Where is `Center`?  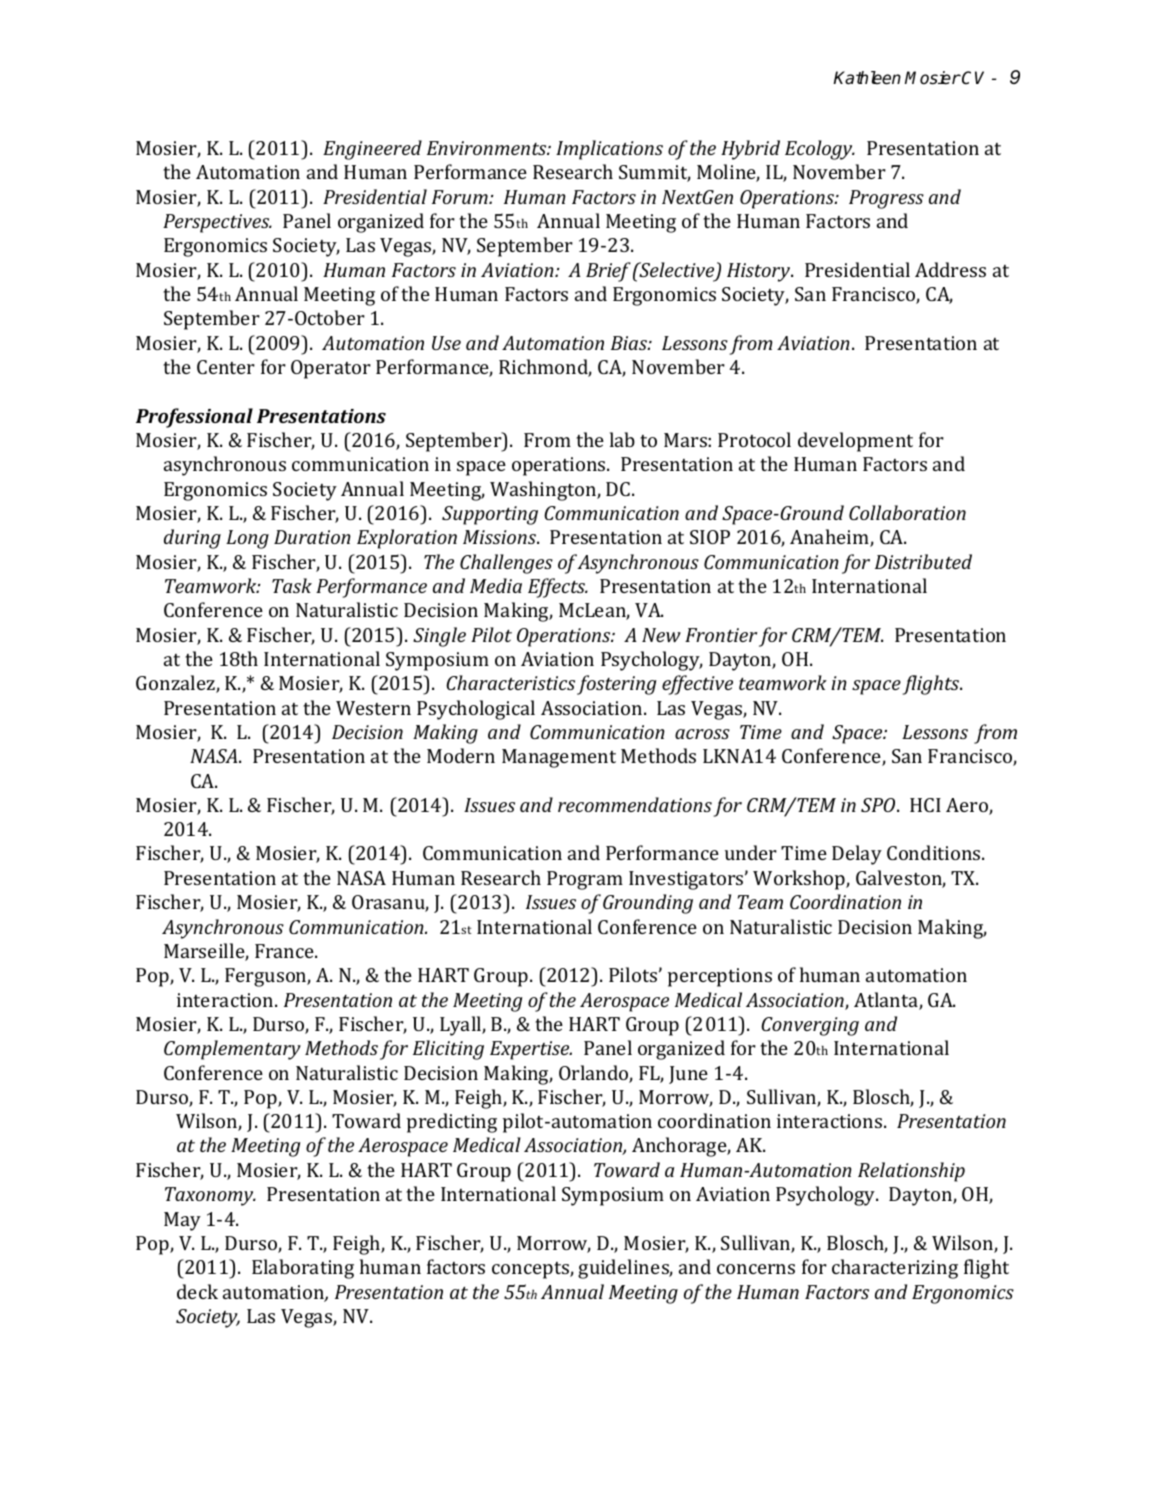 Center is located at coordinates (226, 367).
